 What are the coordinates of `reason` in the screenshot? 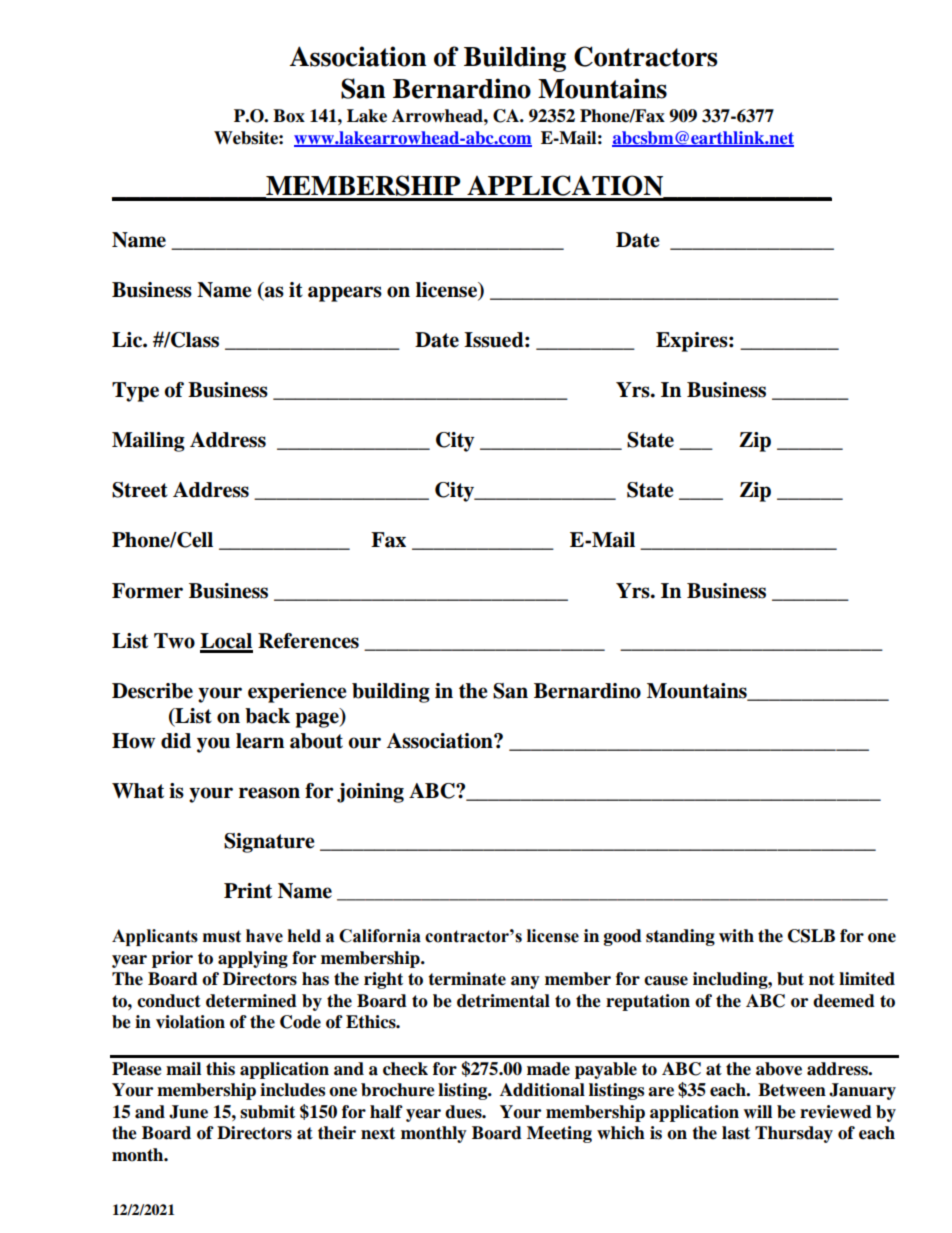 It's located at (269, 793).
